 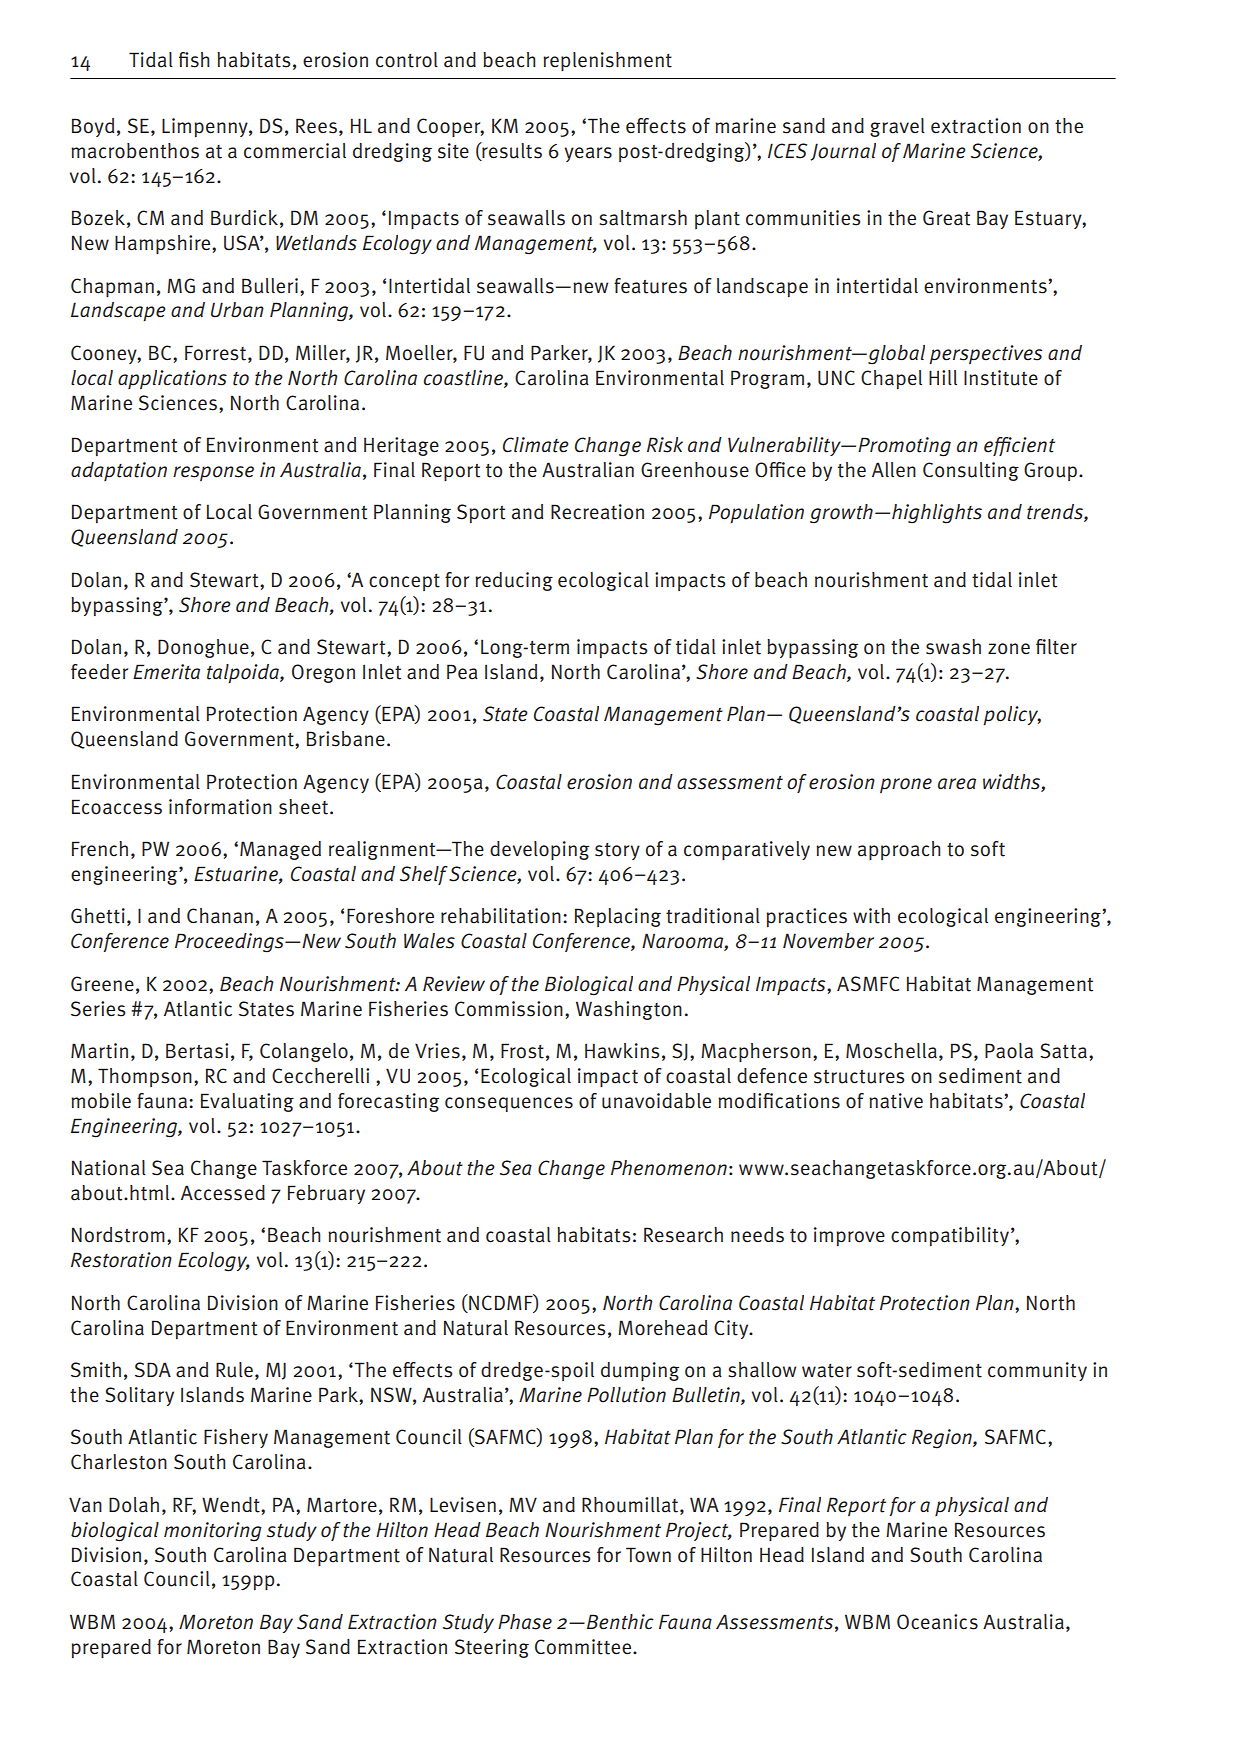 What do you see at coordinates (953, 647) in the screenshot?
I see `swash` at bounding box center [953, 647].
